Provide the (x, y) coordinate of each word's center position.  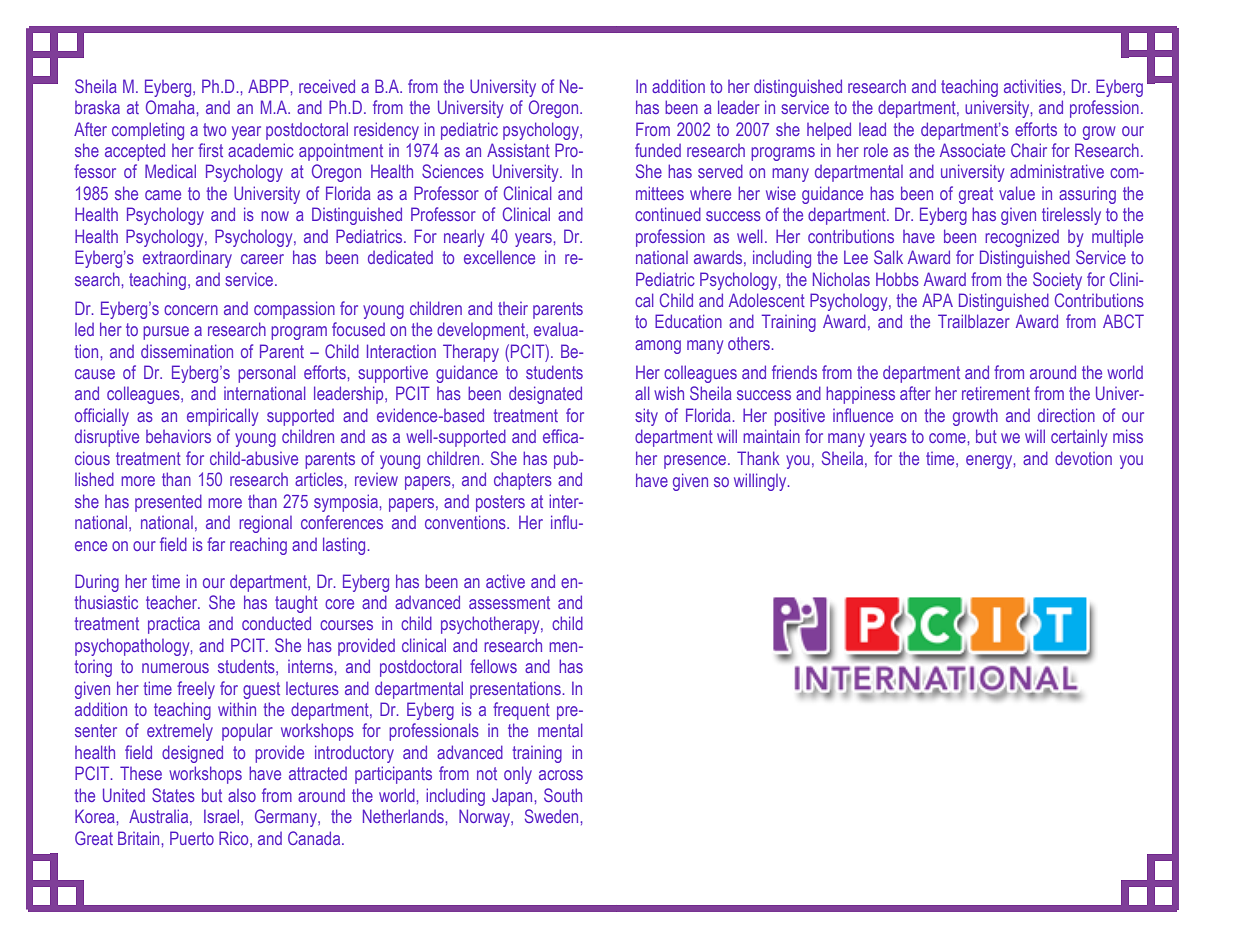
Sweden (551, 816)
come (947, 438)
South (563, 795)
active (505, 581)
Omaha (170, 107)
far (216, 544)
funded (658, 150)
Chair (1029, 150)
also (242, 795)
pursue (166, 333)
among (658, 347)
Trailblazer (974, 321)
